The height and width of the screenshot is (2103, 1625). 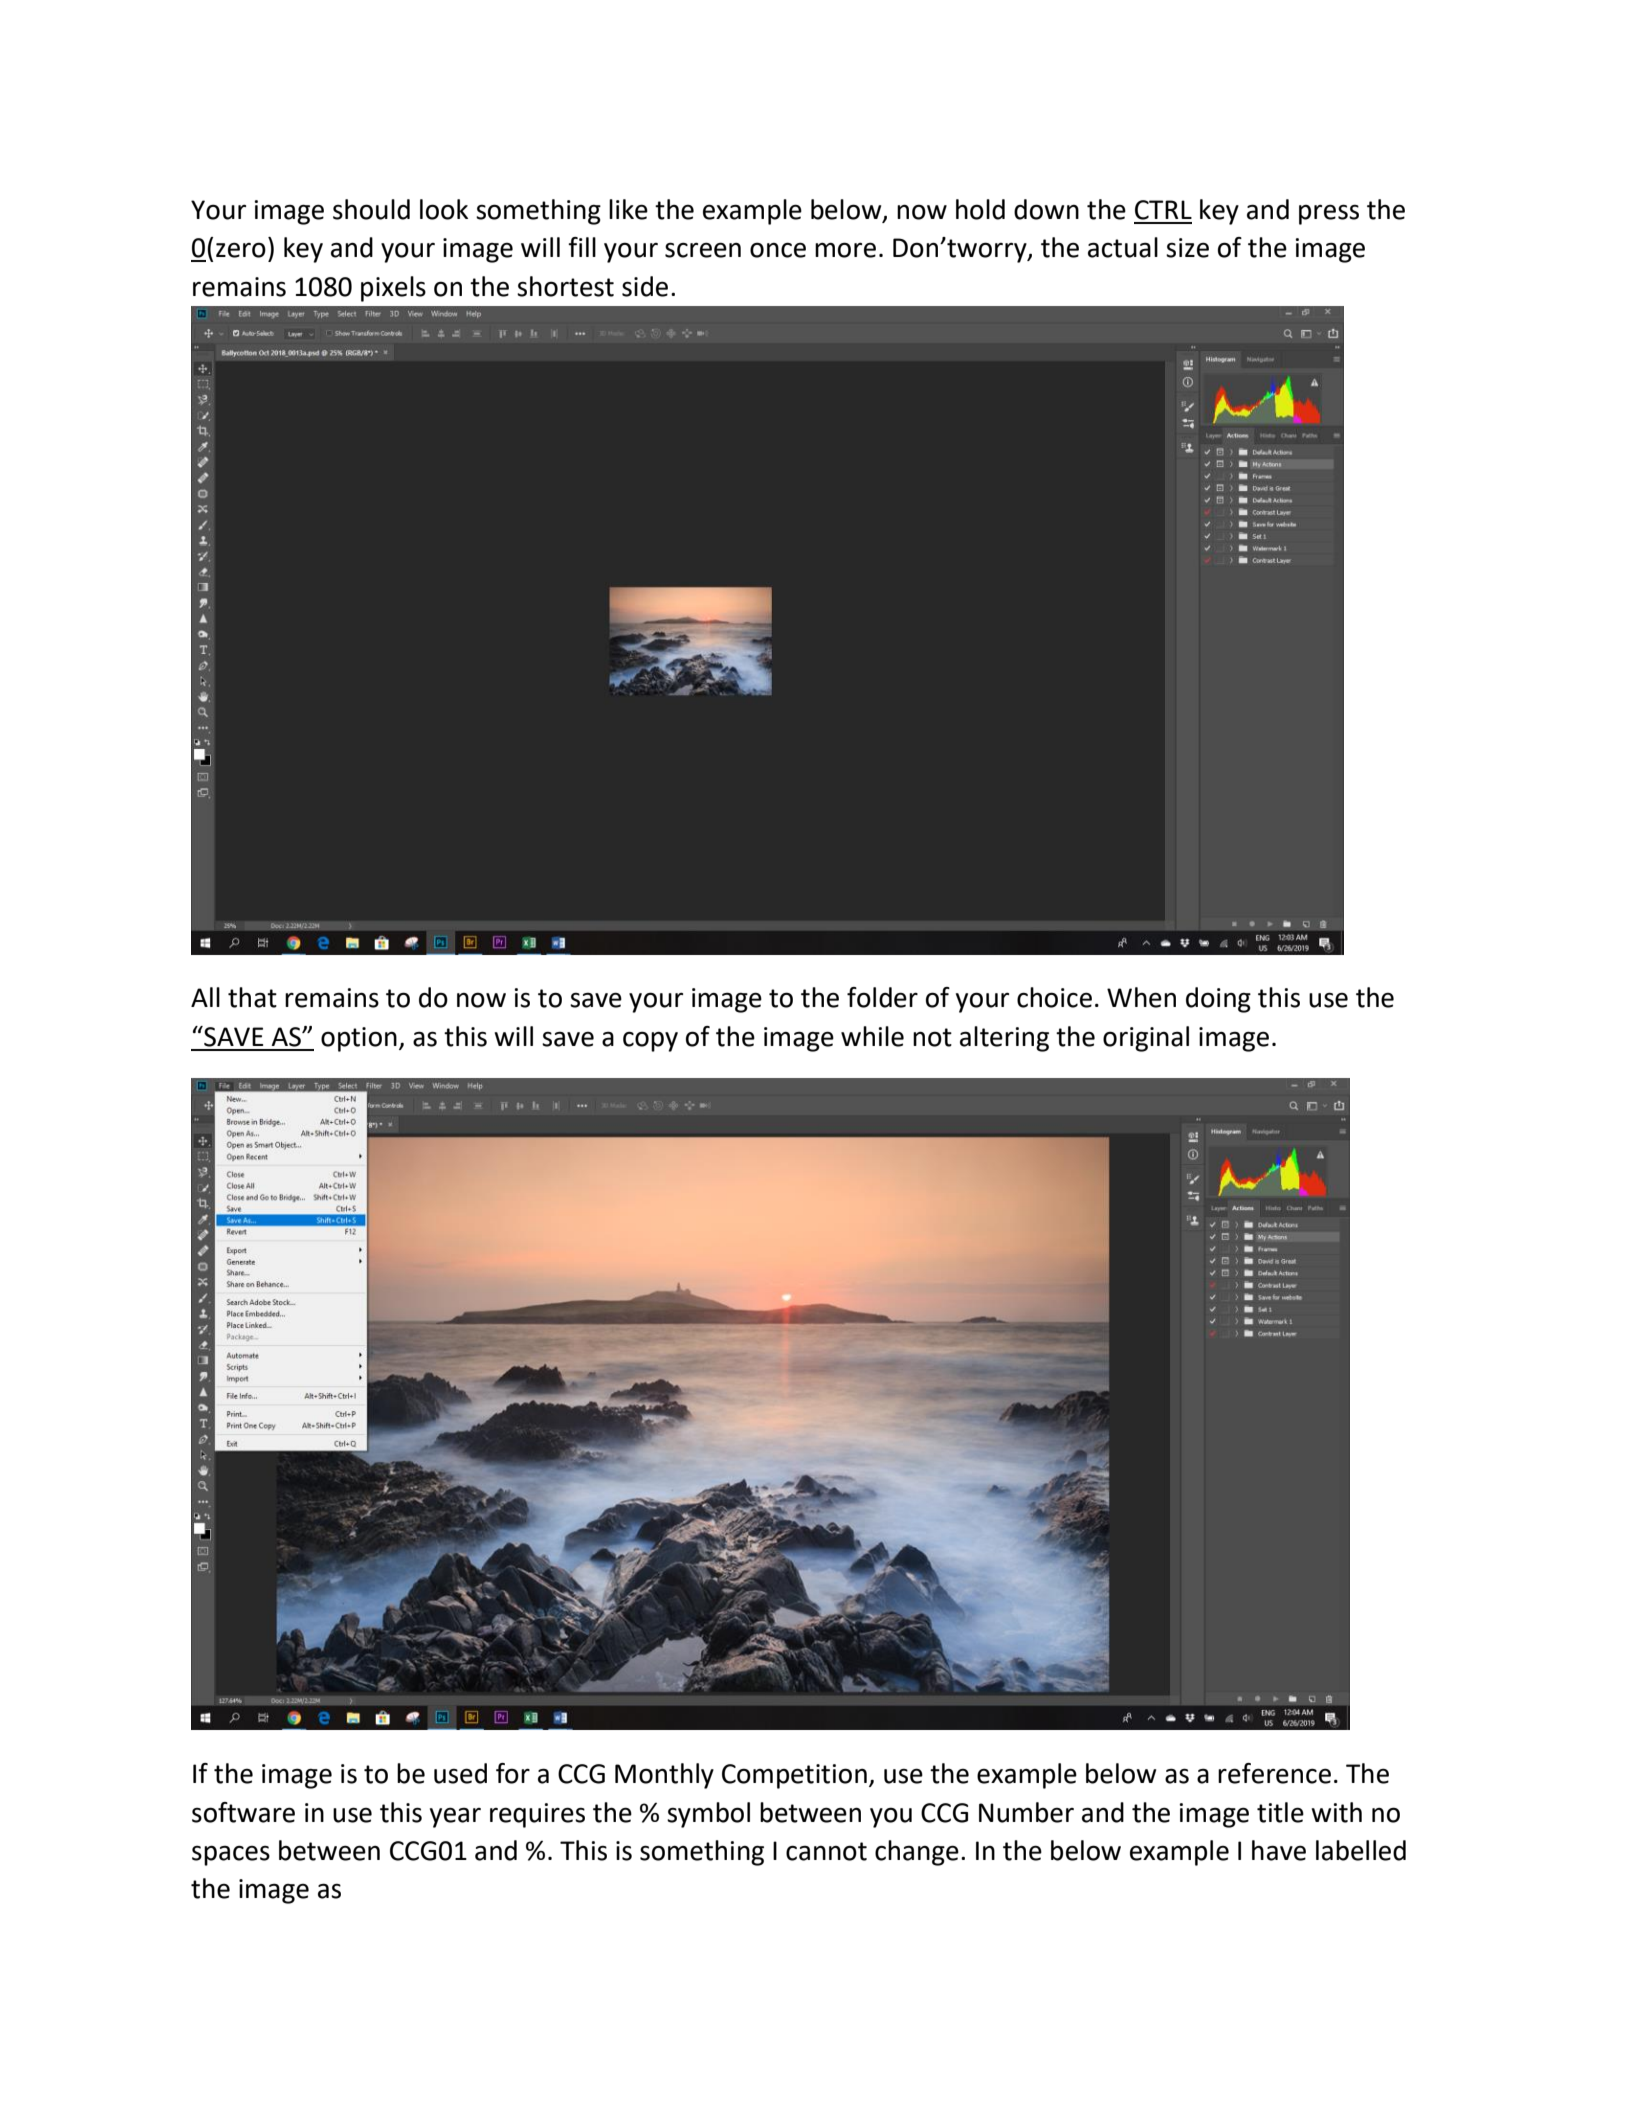 I want to click on pixels, so click(x=393, y=289).
